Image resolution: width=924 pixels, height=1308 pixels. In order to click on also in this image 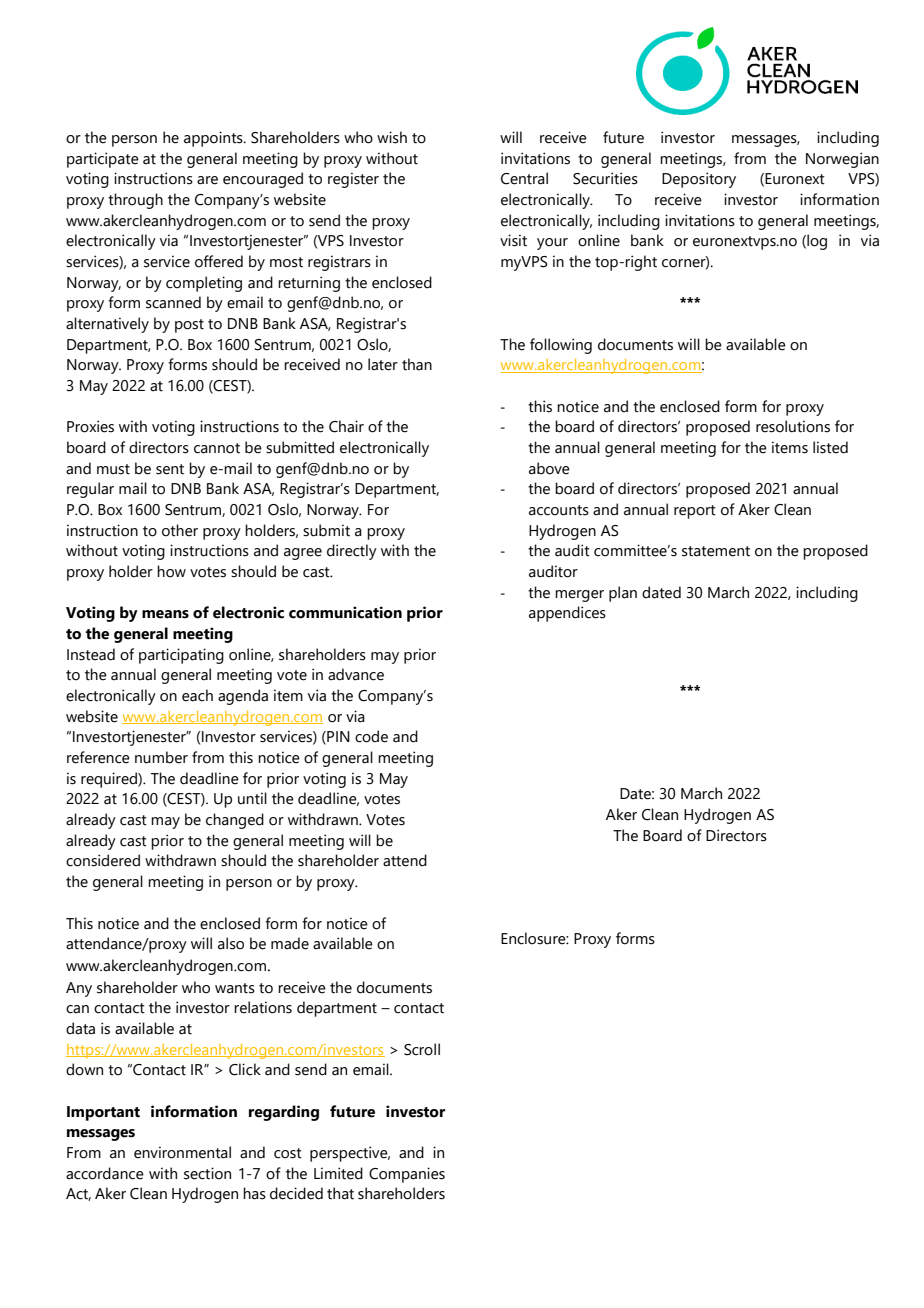, I will do `click(231, 943)`.
